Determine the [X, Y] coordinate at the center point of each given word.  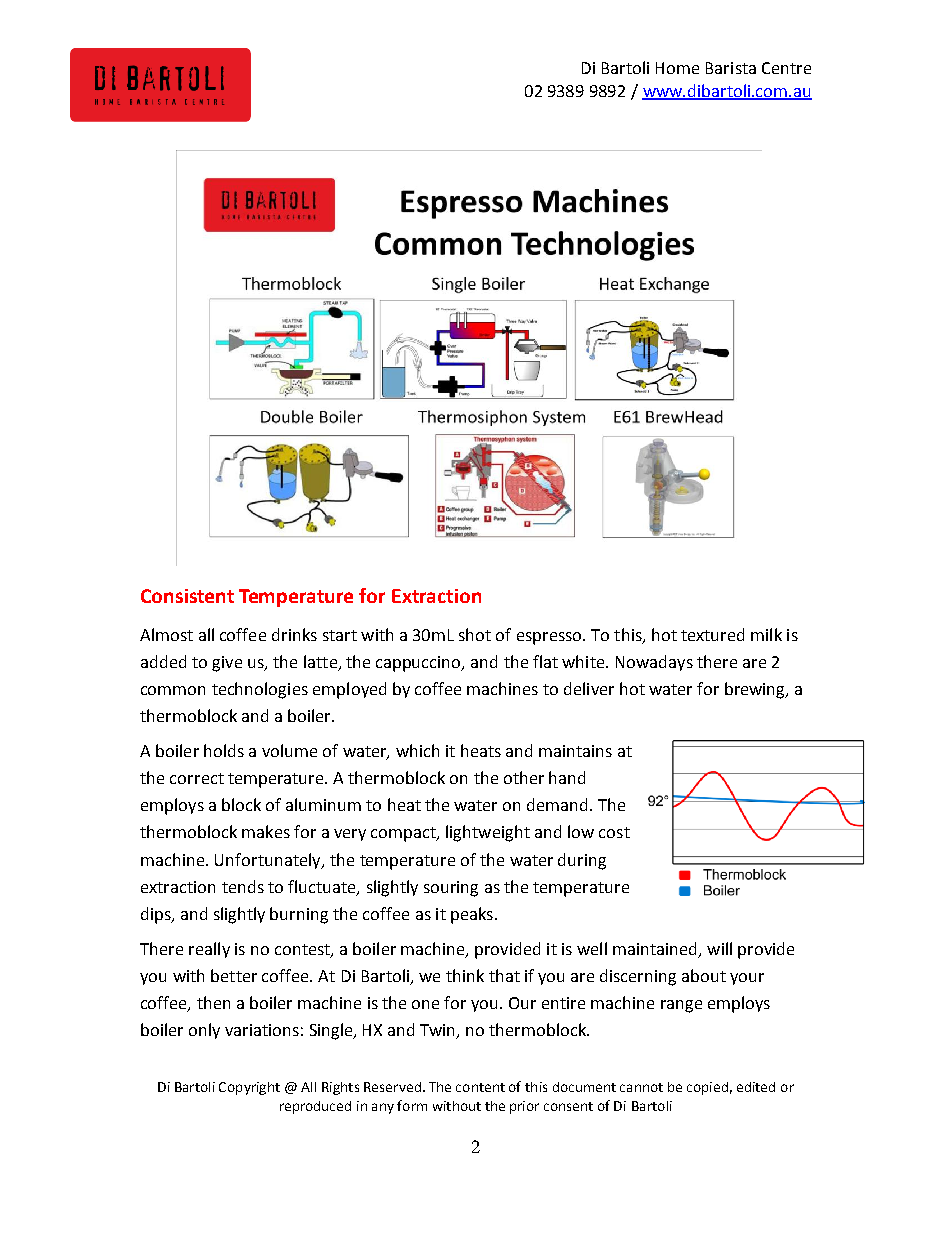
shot [475, 634]
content [480, 1087]
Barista [731, 68]
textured [712, 634]
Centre [786, 68]
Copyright [249, 1088]
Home [677, 68]
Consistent [187, 596]
